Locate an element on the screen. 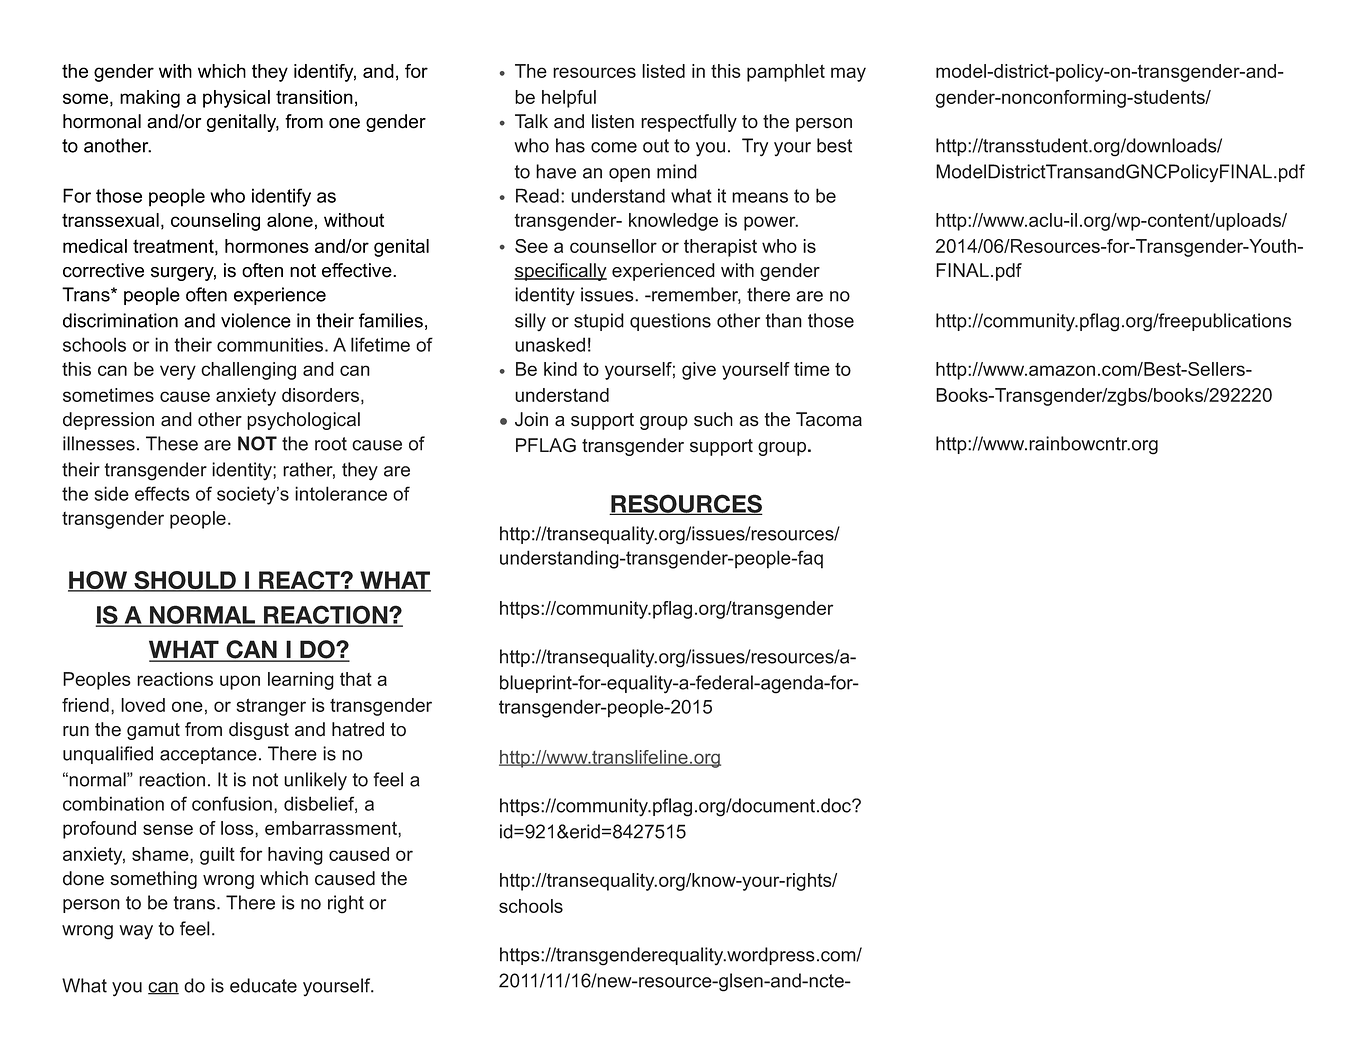  hatred is located at coordinates (358, 729).
